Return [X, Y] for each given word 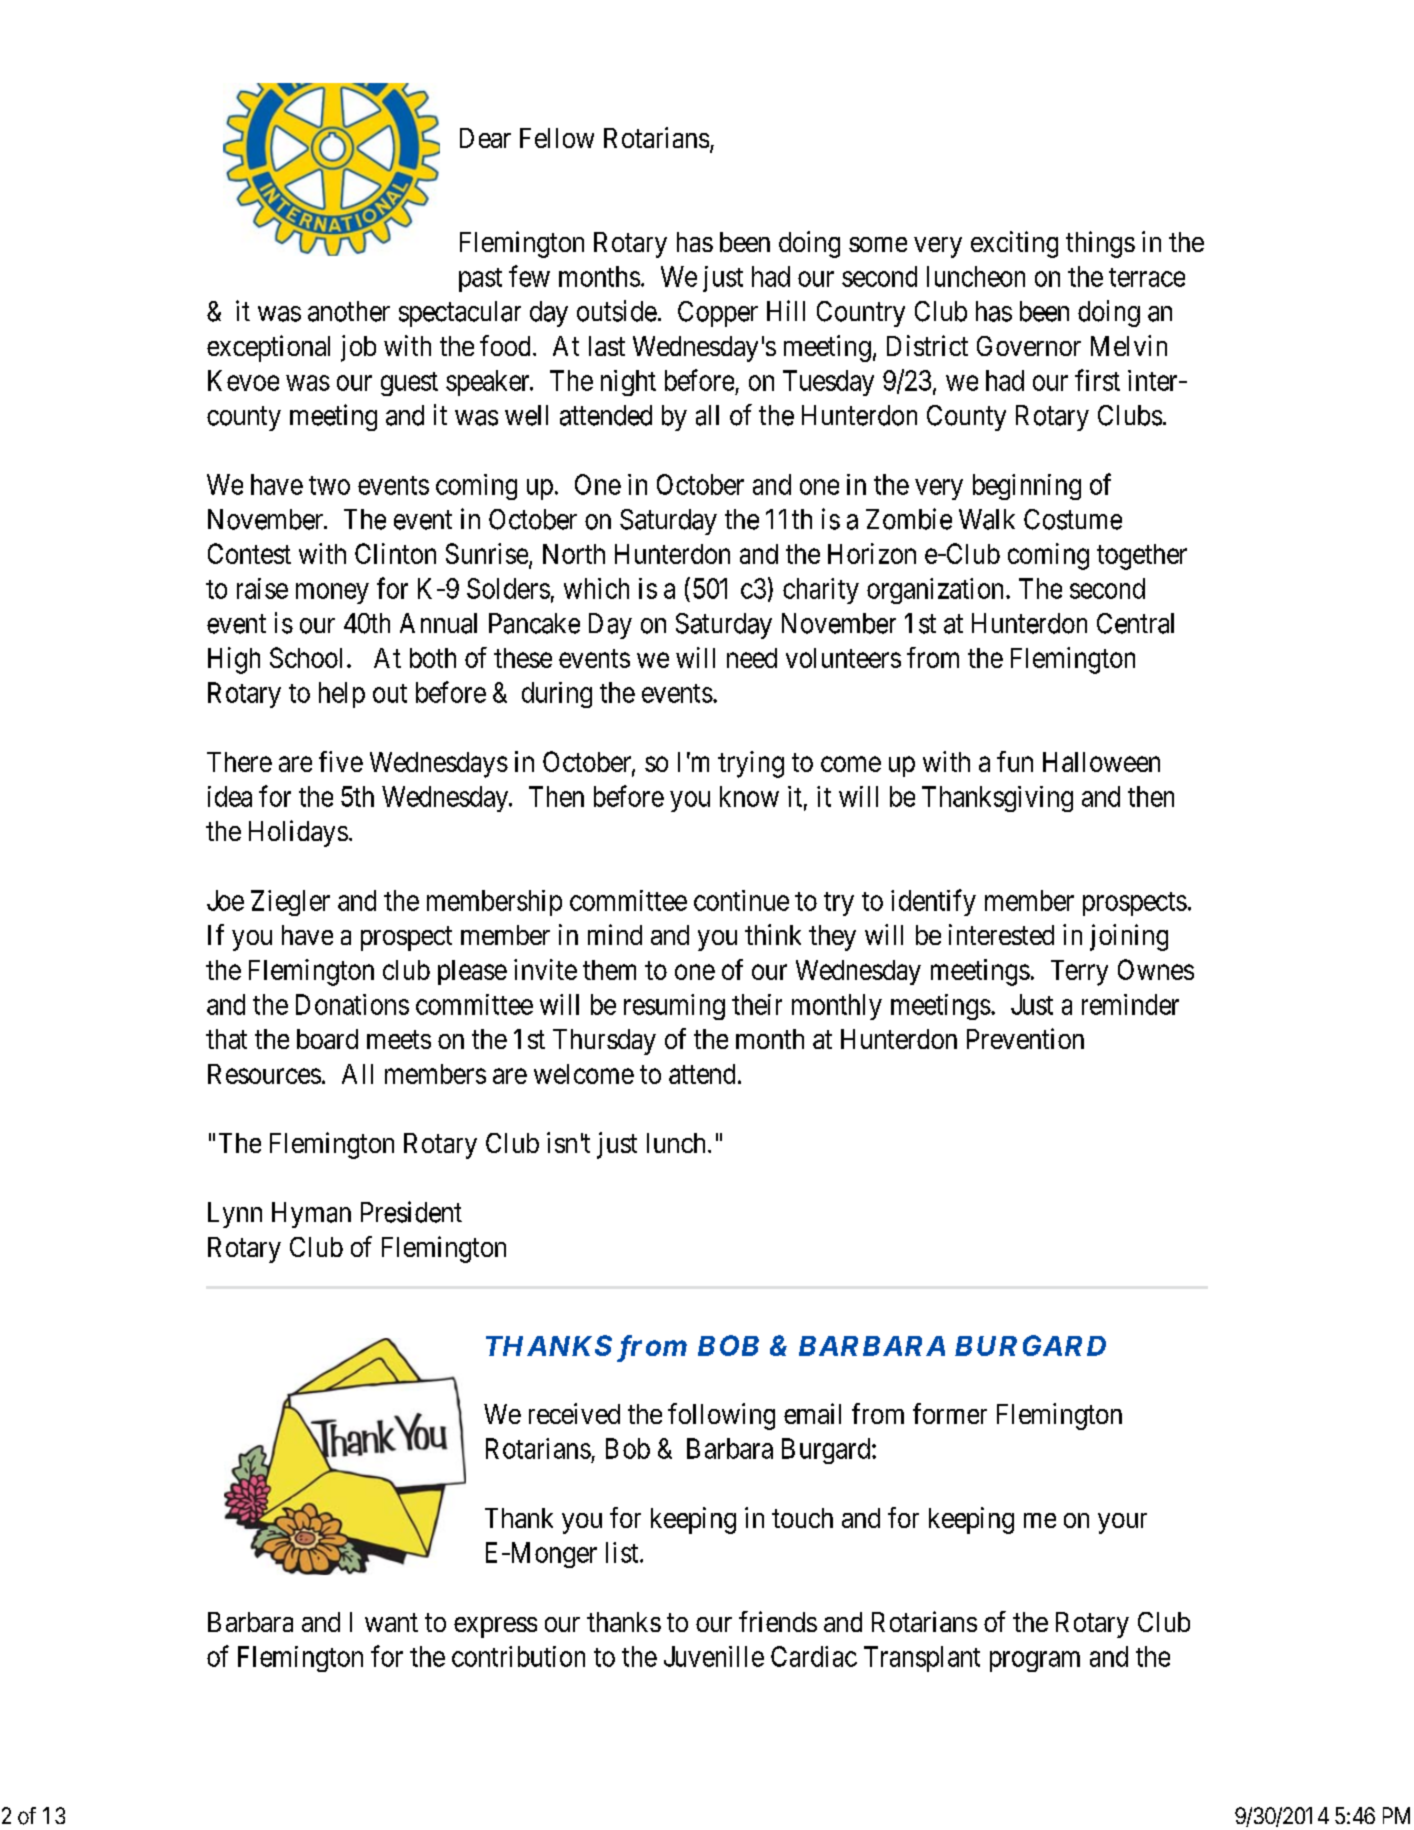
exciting [1014, 244]
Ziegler [290, 903]
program [1035, 1661]
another [349, 311]
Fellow [557, 138]
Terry [1079, 973]
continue [741, 900]
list [623, 1552]
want [391, 1622]
